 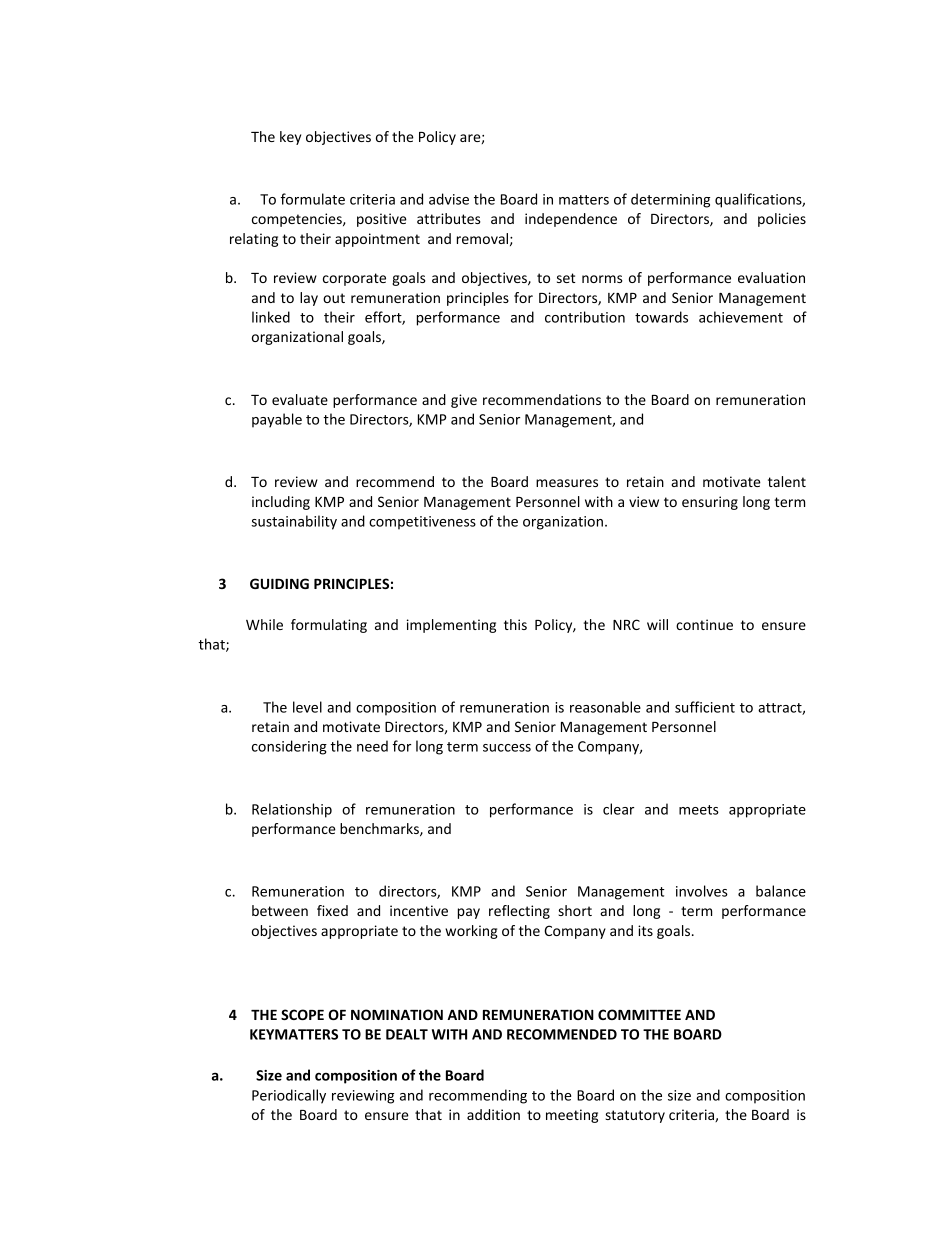 I want to click on GUIDING, so click(x=279, y=583).
